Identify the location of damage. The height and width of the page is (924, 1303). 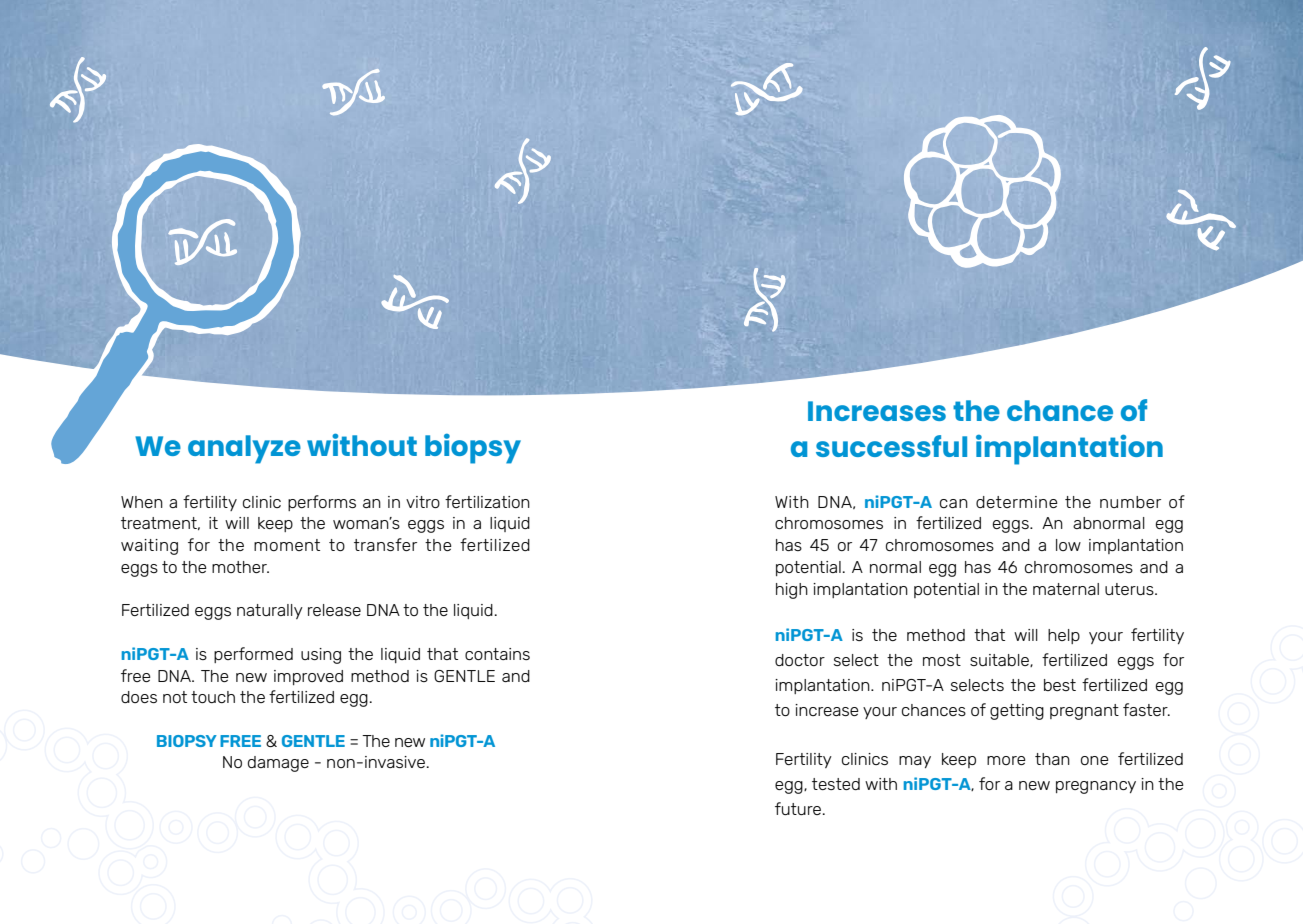
(278, 764).
